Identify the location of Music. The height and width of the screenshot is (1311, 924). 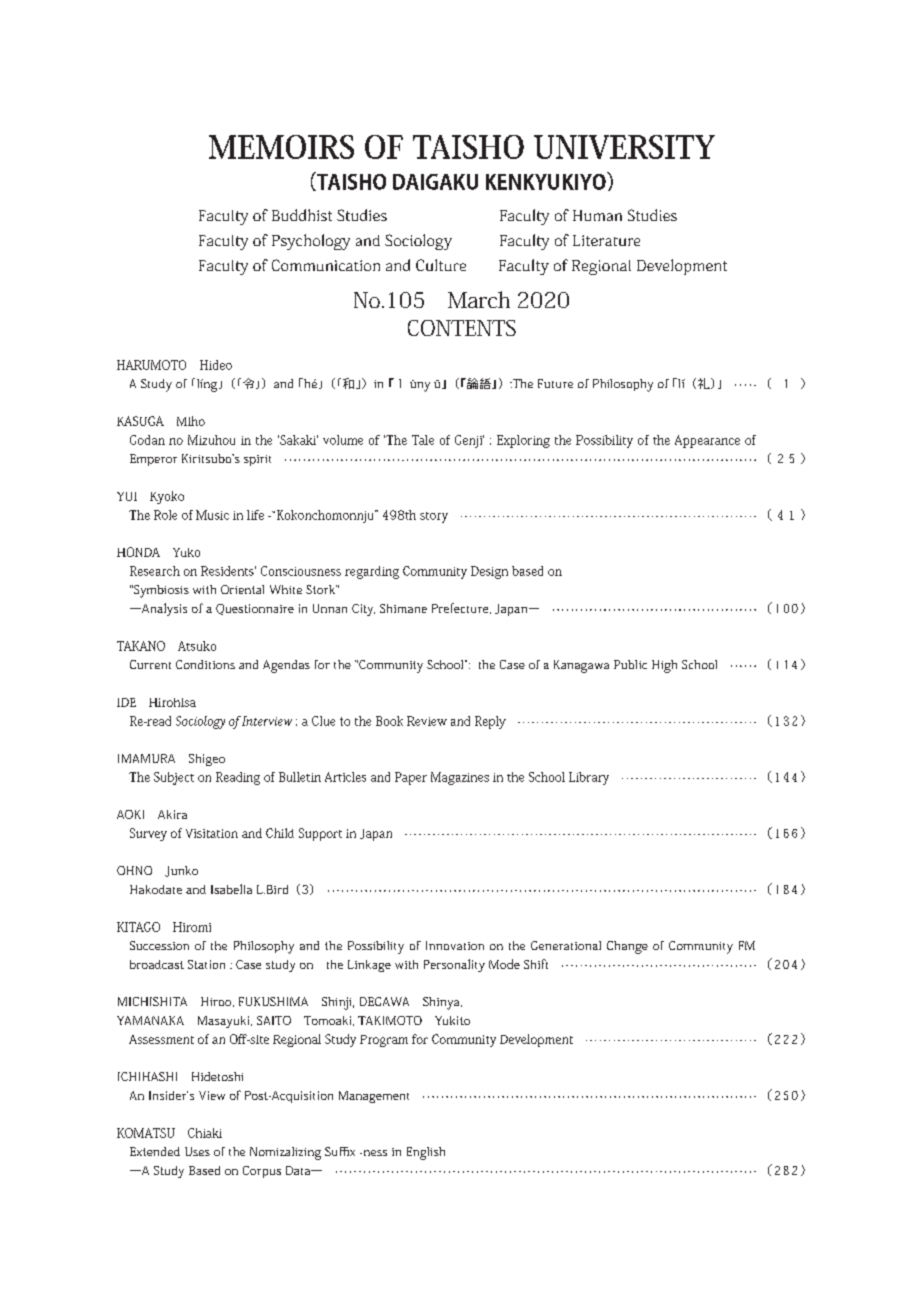
(212, 515).
